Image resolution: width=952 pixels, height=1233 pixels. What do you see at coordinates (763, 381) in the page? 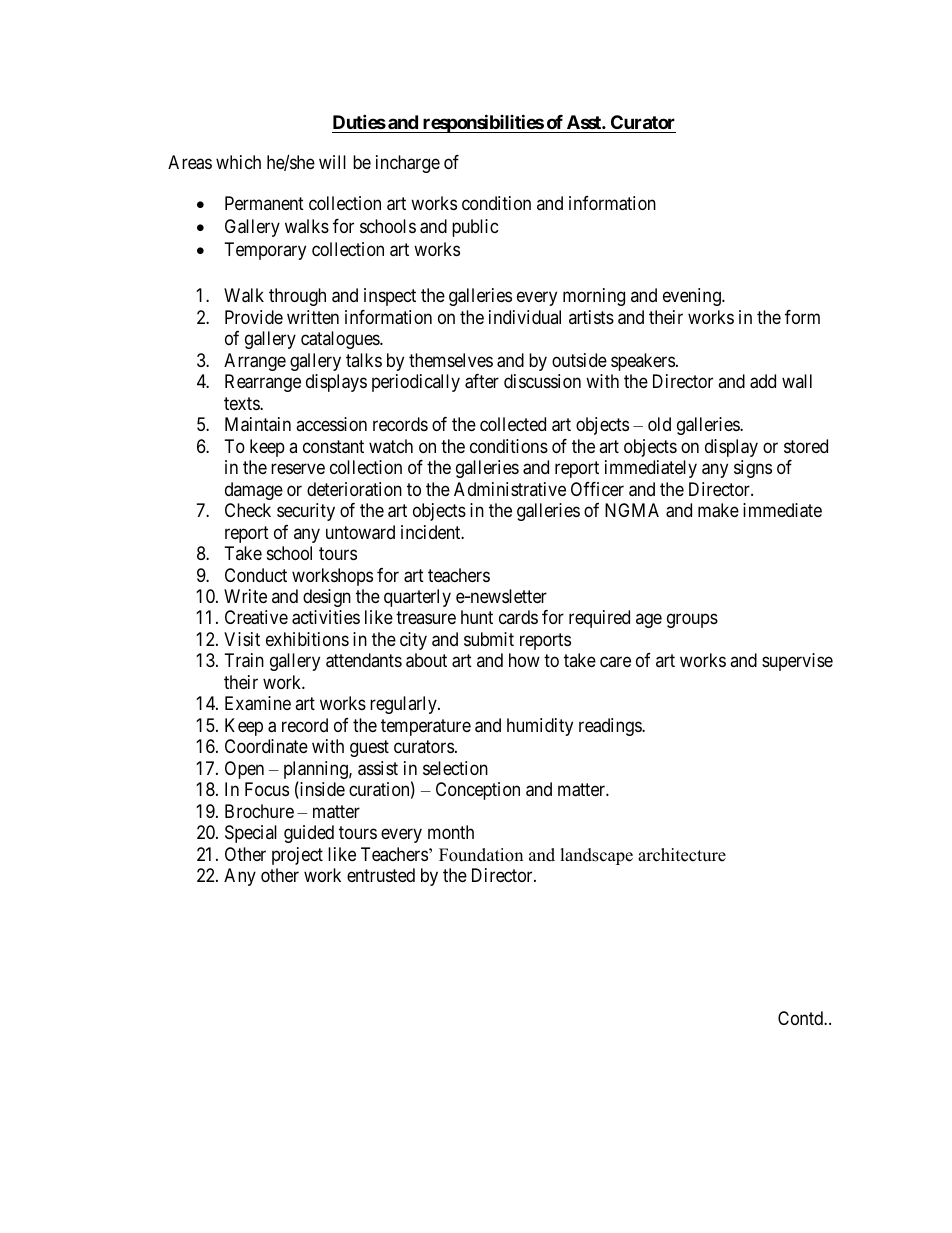
I see `add` at bounding box center [763, 381].
